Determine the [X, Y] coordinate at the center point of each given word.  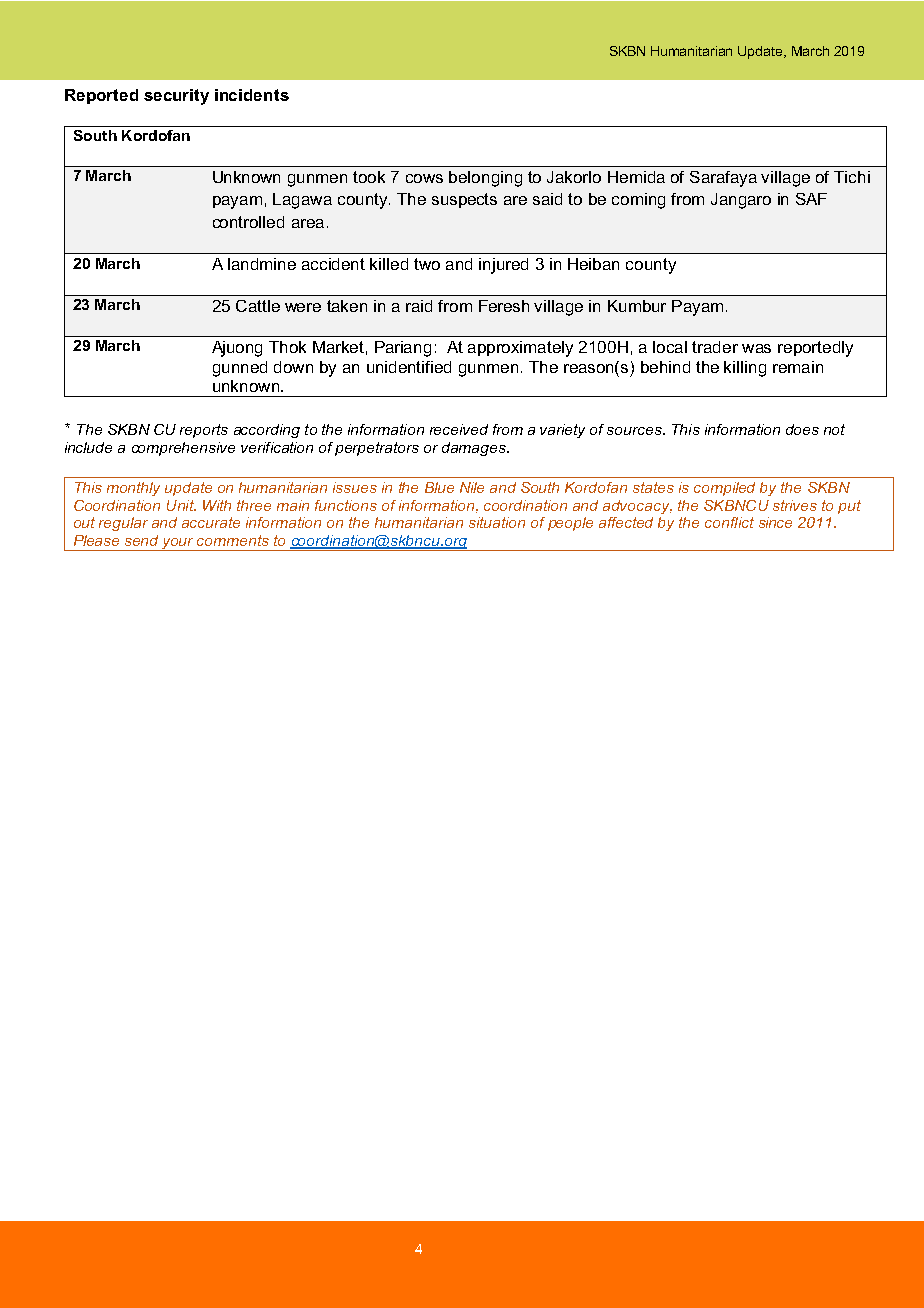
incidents [252, 95]
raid [419, 306]
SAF [811, 199]
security [176, 97]
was [756, 348]
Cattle [258, 306]
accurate [211, 522]
